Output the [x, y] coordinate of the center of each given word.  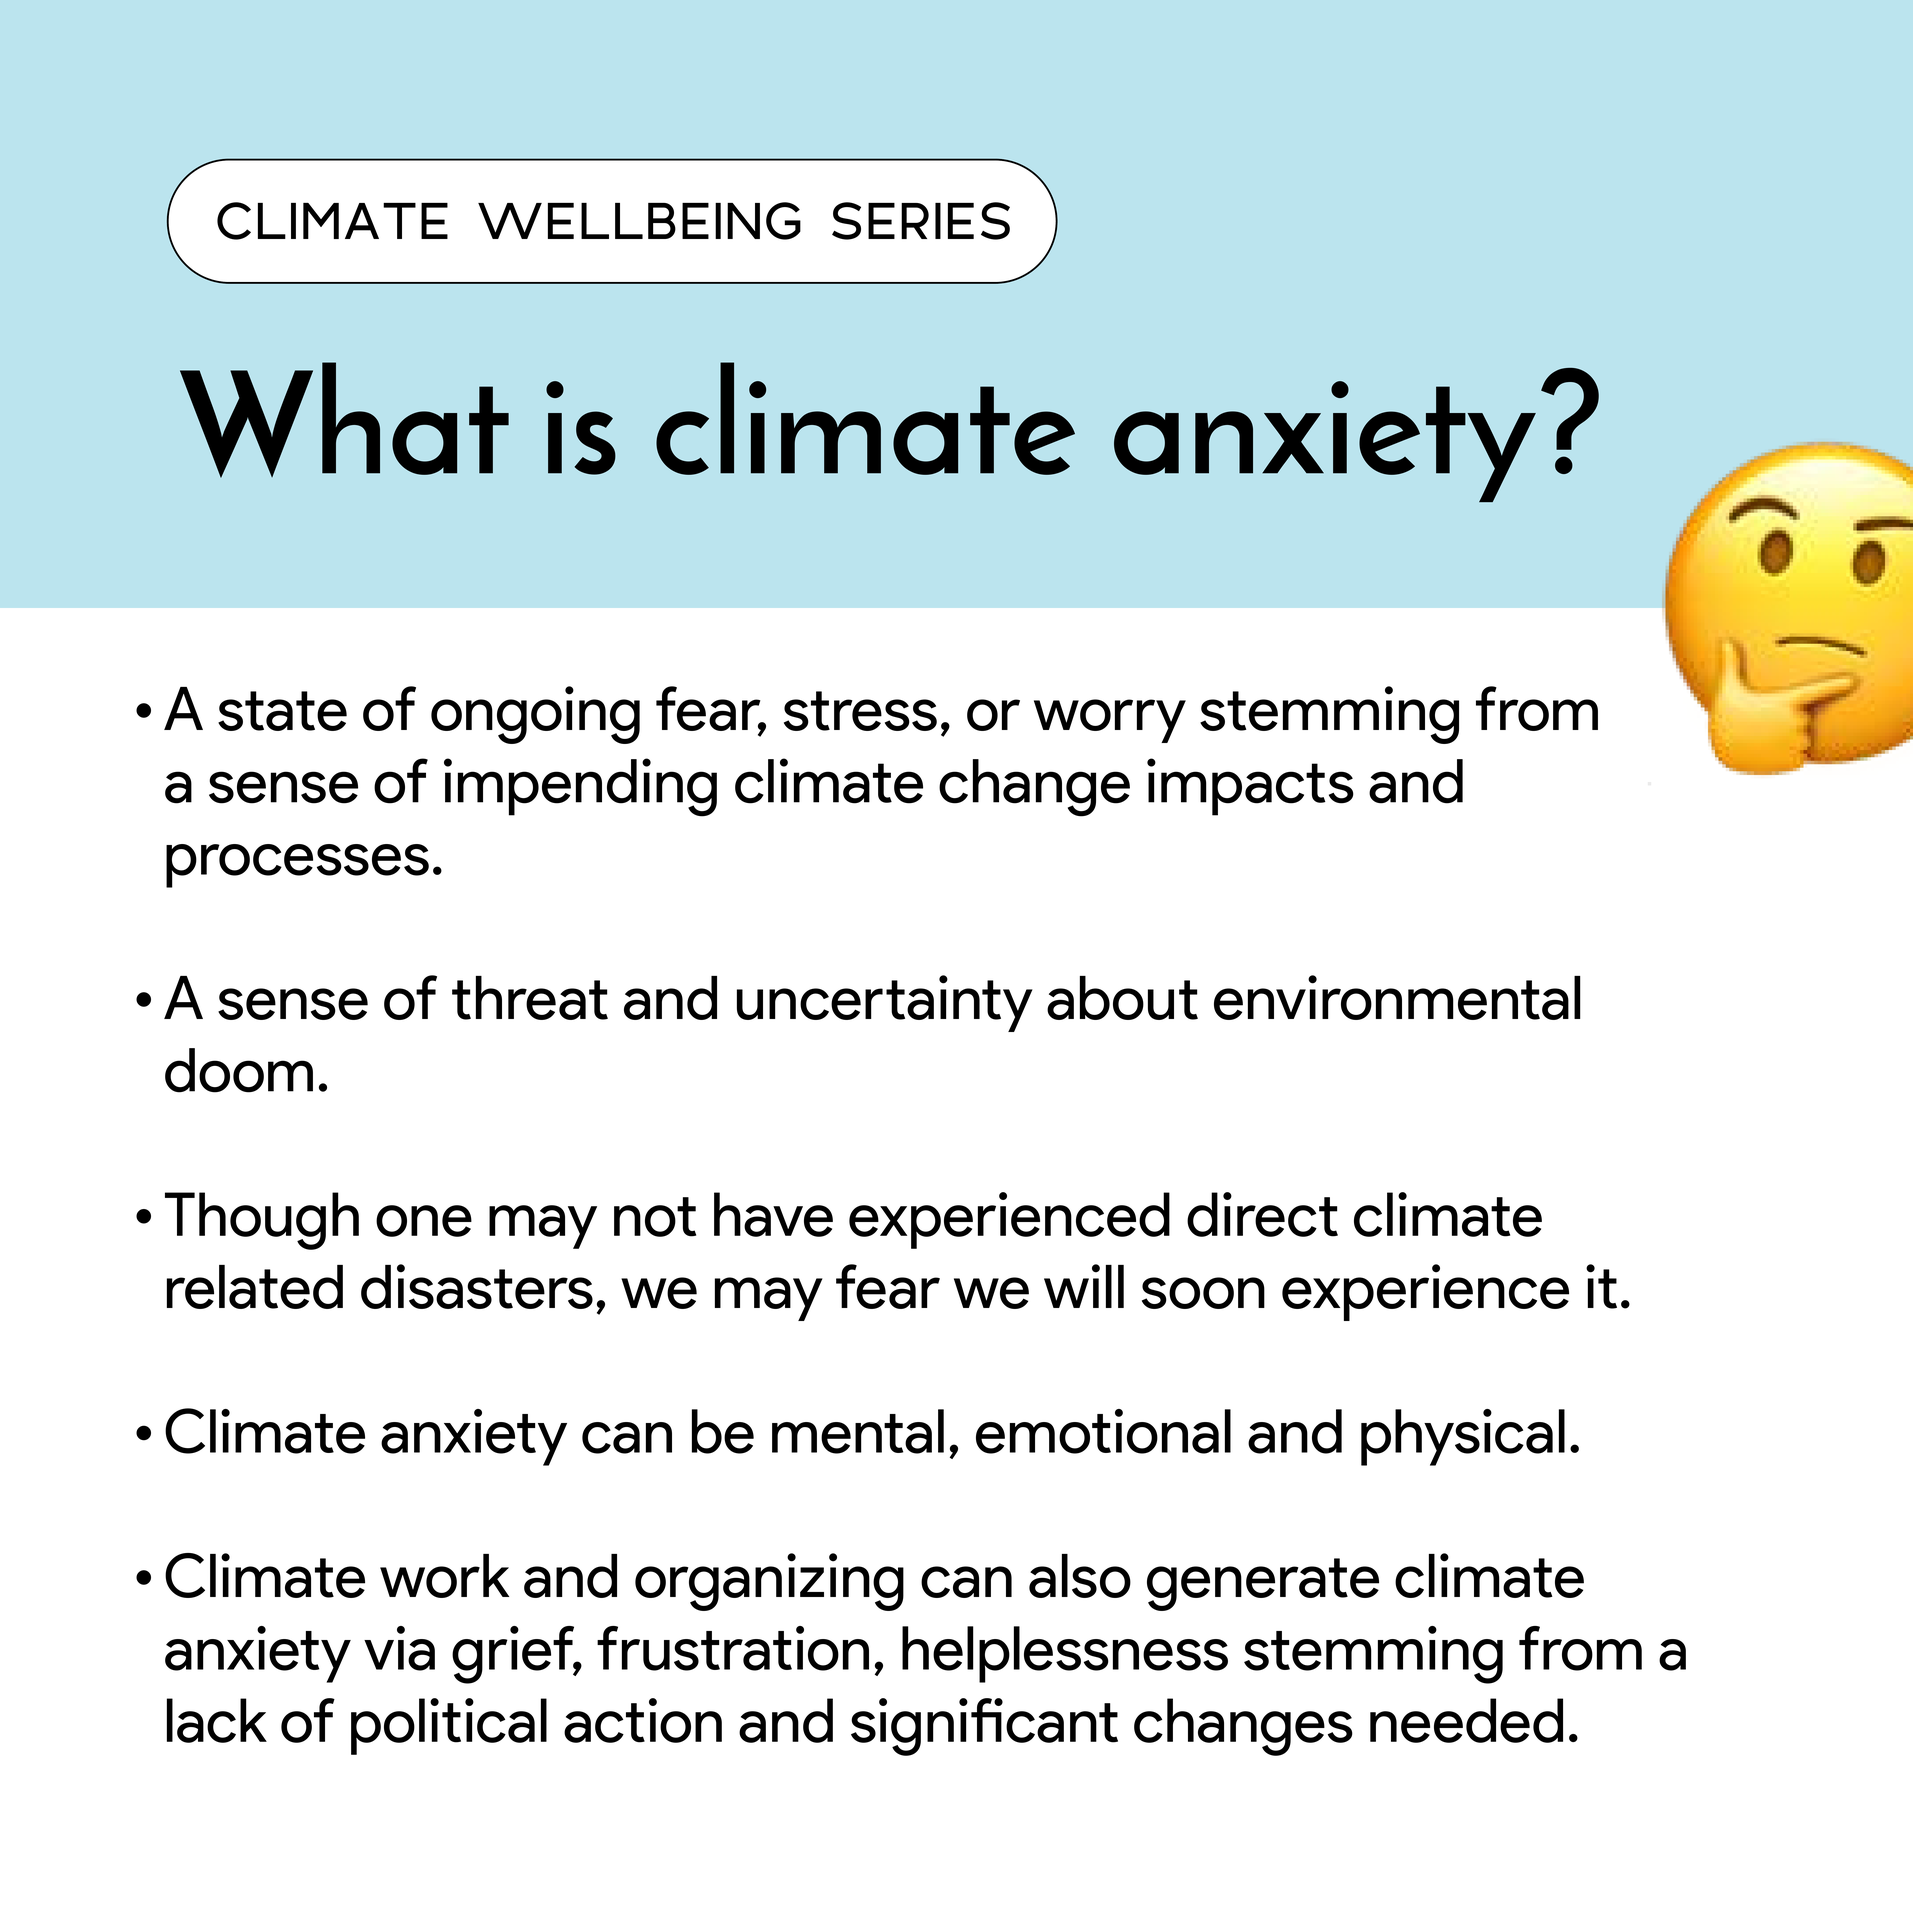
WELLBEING [639, 221]
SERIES [921, 221]
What [344, 420]
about [1122, 998]
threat [530, 998]
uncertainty [885, 1003]
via [399, 1648]
